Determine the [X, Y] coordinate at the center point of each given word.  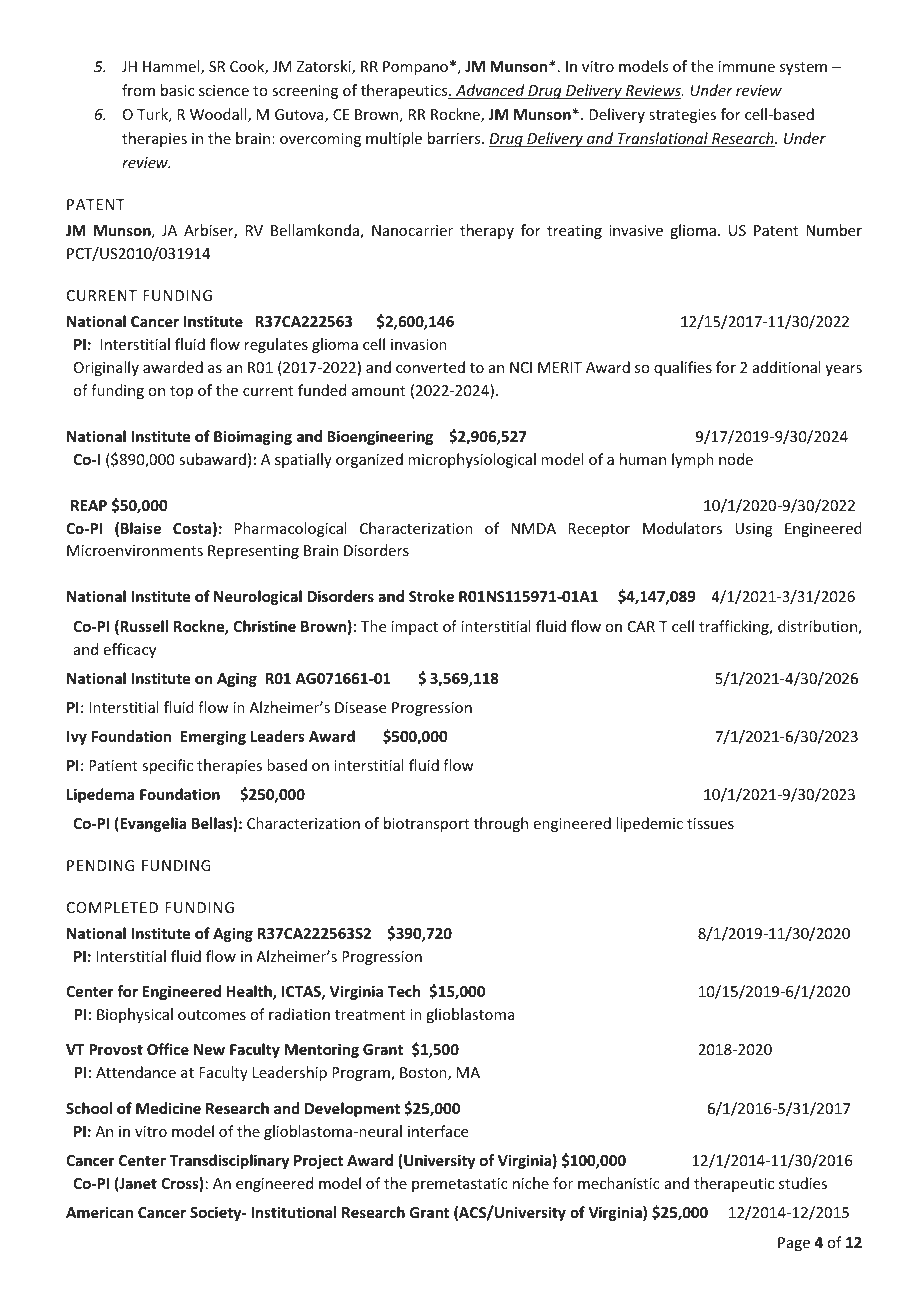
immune [747, 66]
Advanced [490, 91]
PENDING [100, 865]
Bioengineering [380, 437]
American [99, 1212]
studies [803, 1183]
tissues [710, 823]
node [736, 459]
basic [177, 90]
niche [531, 1183]
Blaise [141, 528]
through [501, 824]
